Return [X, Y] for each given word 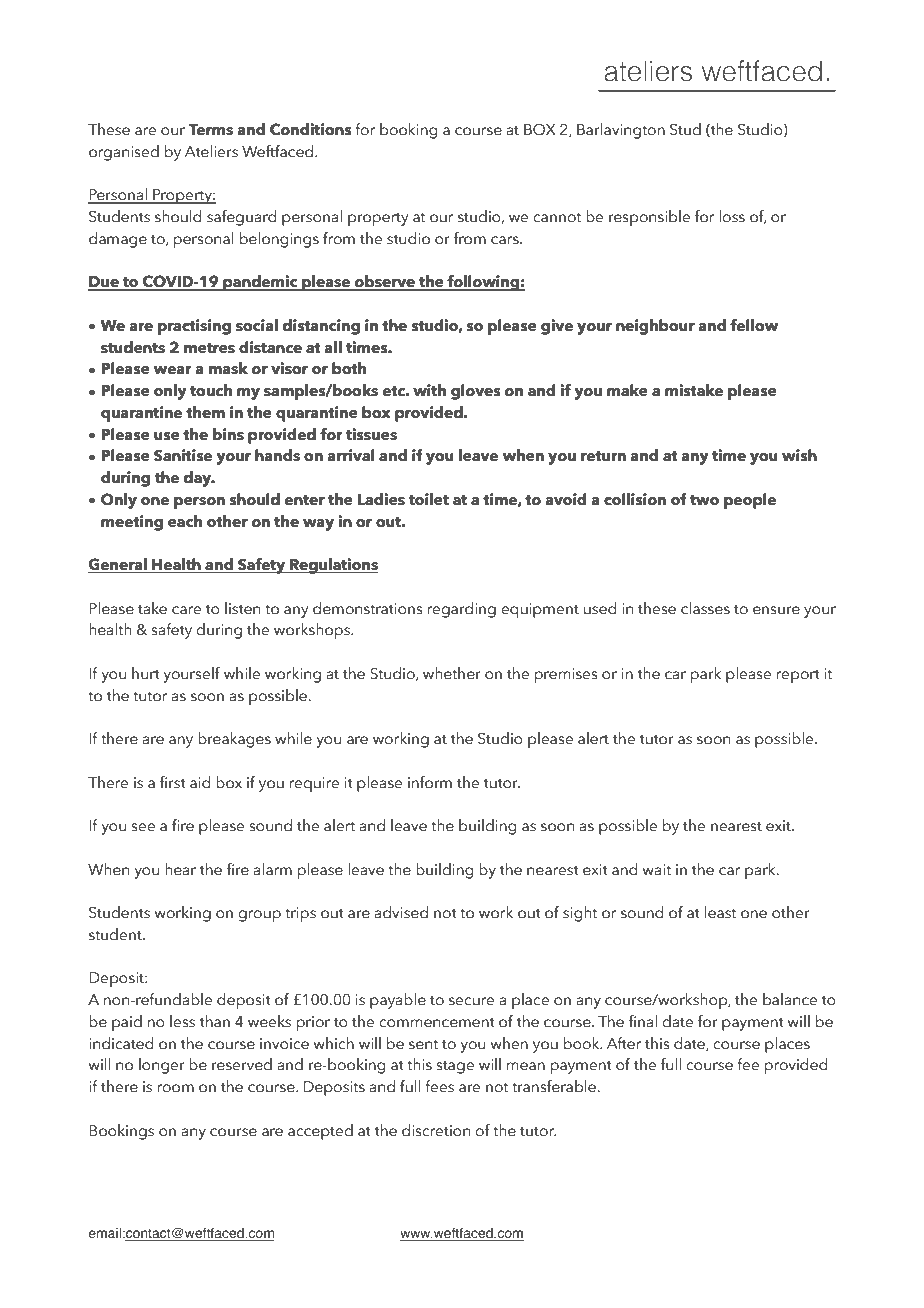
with [429, 390]
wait [657, 870]
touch [211, 390]
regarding [462, 610]
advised [401, 912]
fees [439, 1086]
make [627, 390]
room [176, 1088]
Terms [210, 130]
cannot [557, 217]
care [186, 610]
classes [705, 608]
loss [732, 216]
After [624, 1043]
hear [180, 869]
